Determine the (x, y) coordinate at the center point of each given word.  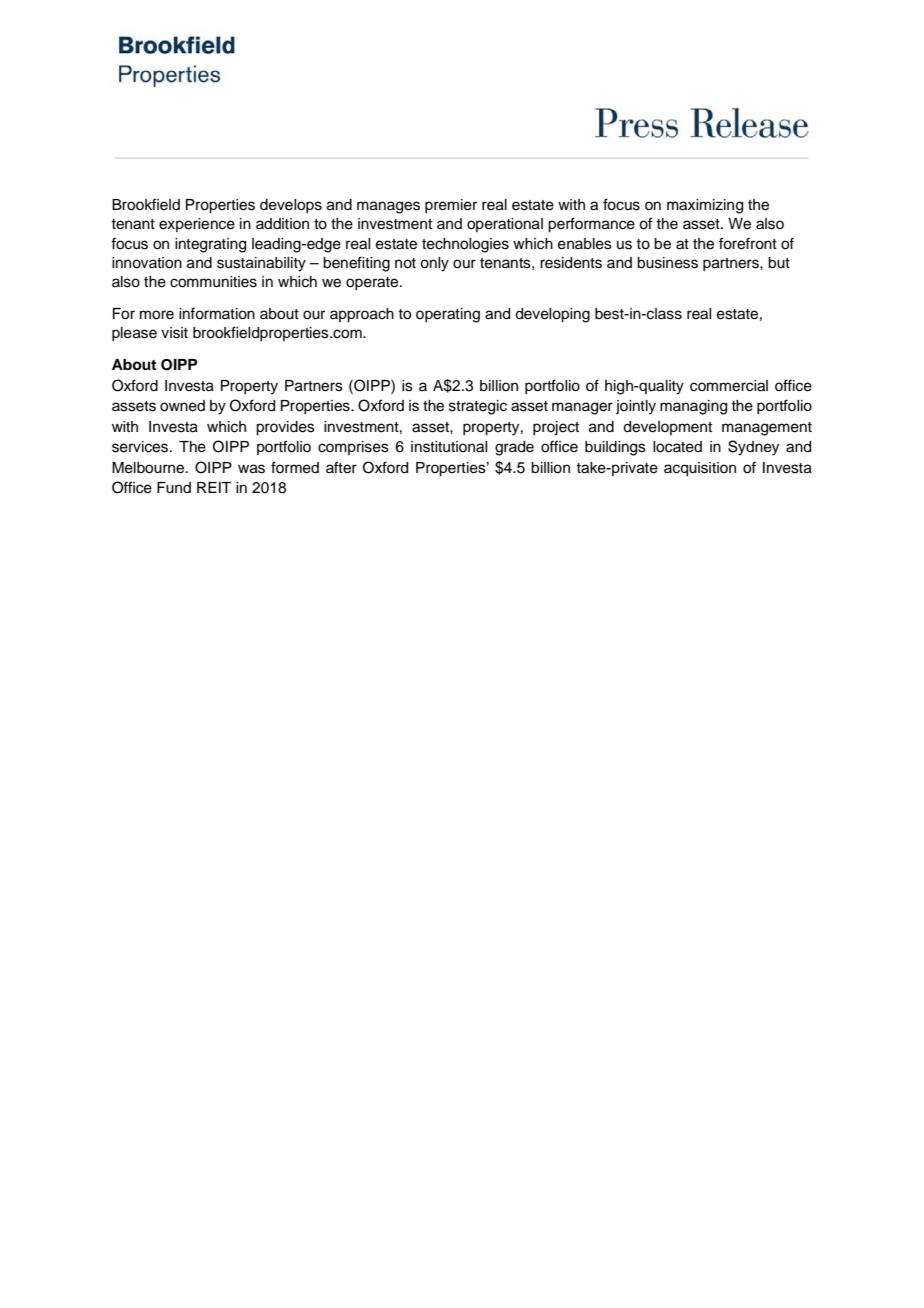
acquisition (700, 469)
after (341, 467)
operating (448, 315)
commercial (729, 386)
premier (451, 206)
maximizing (705, 206)
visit (174, 333)
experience (197, 225)
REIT (214, 487)
